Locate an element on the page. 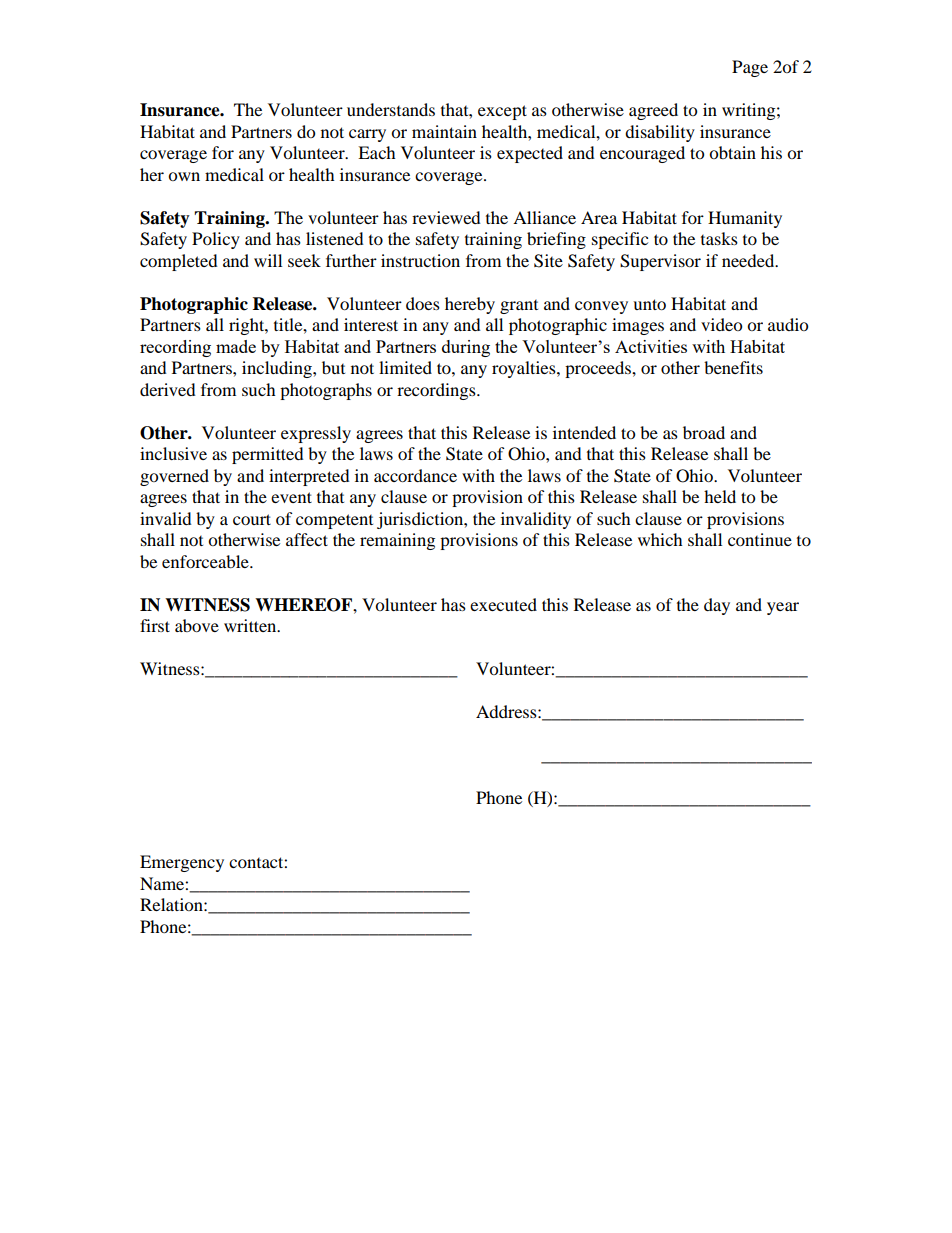  hereby is located at coordinates (470, 305).
